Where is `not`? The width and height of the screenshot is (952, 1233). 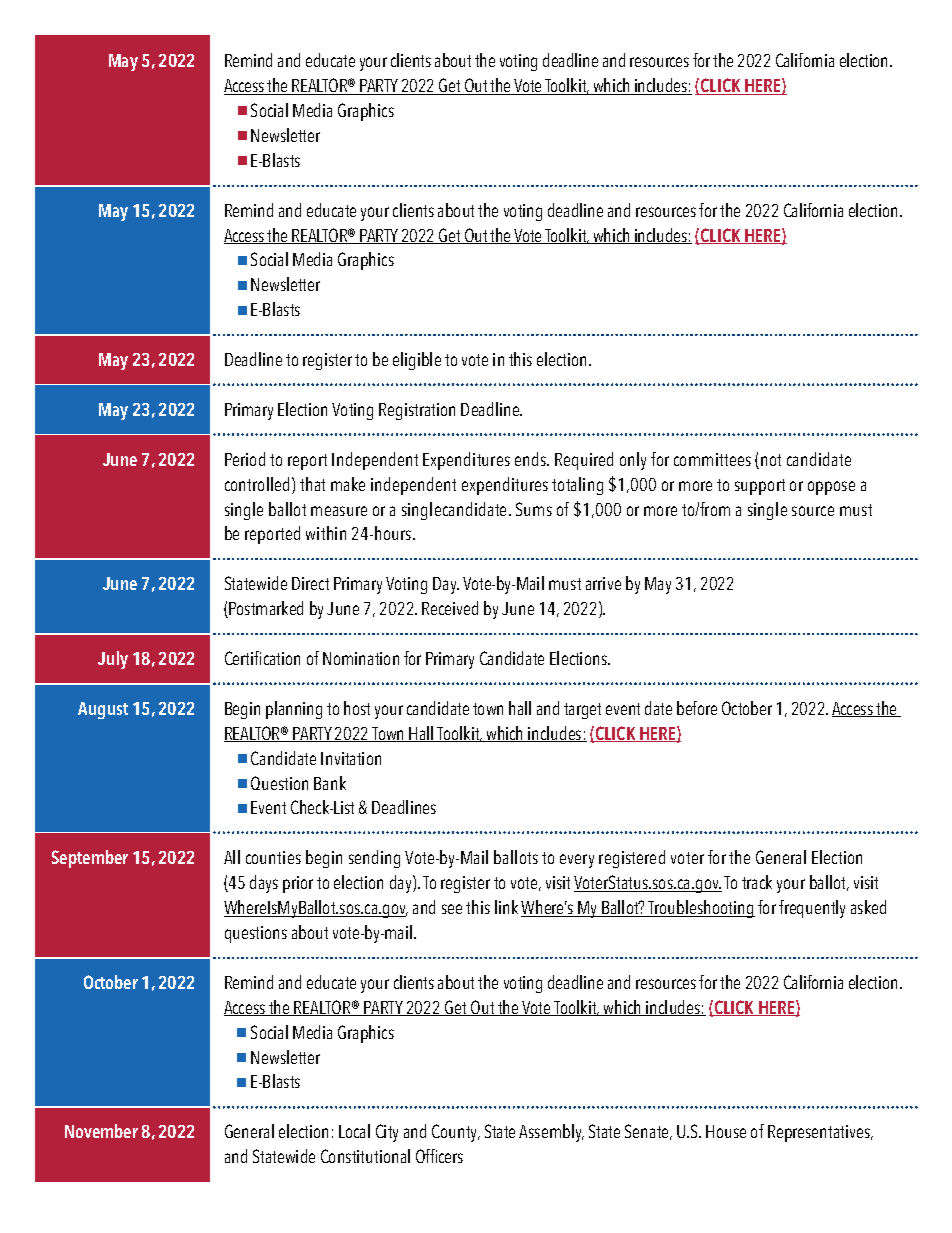 not is located at coordinates (771, 460).
